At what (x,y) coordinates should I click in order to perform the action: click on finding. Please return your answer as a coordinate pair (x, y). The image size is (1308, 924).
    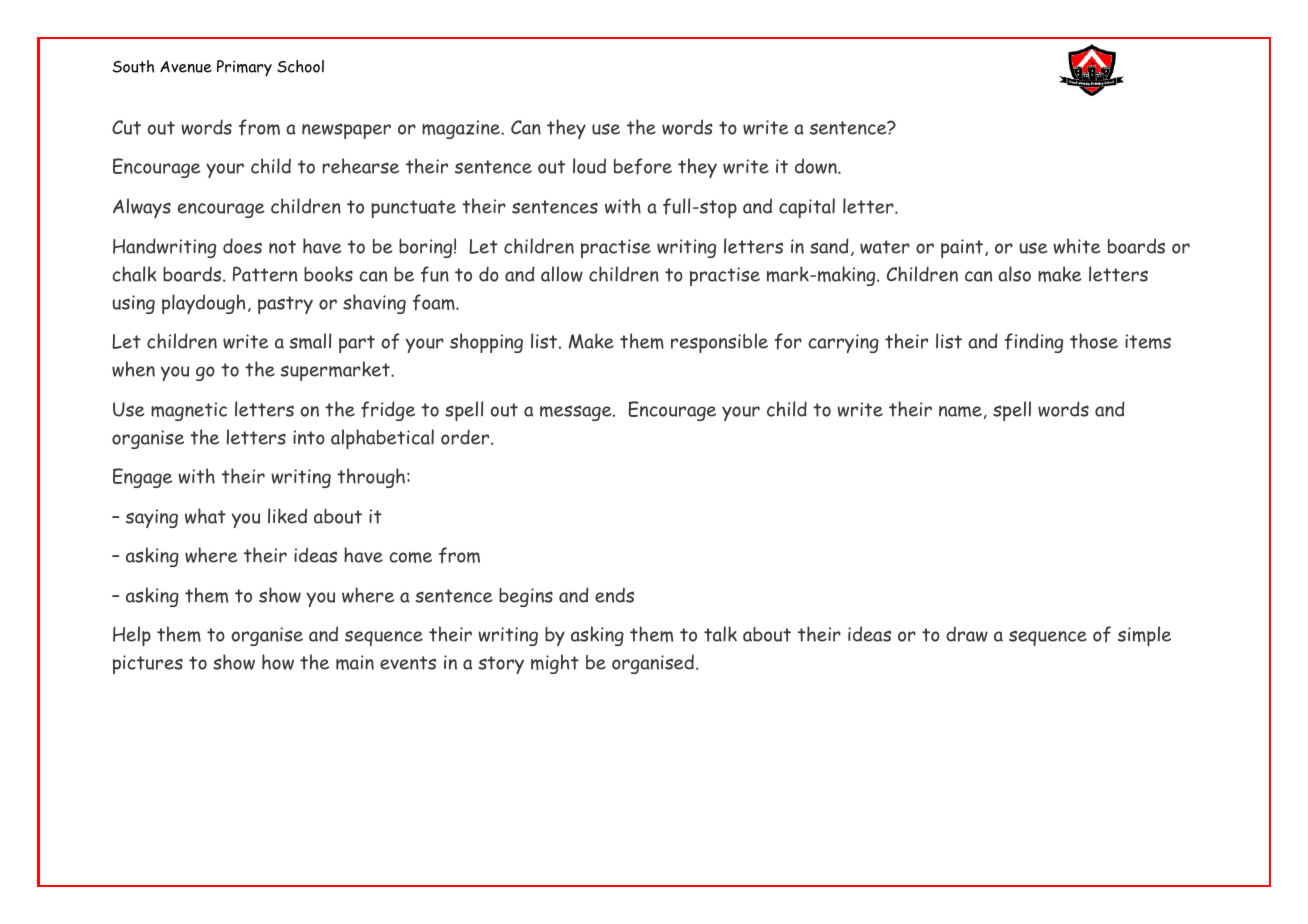
    Looking at the image, I should click on (1034, 343).
